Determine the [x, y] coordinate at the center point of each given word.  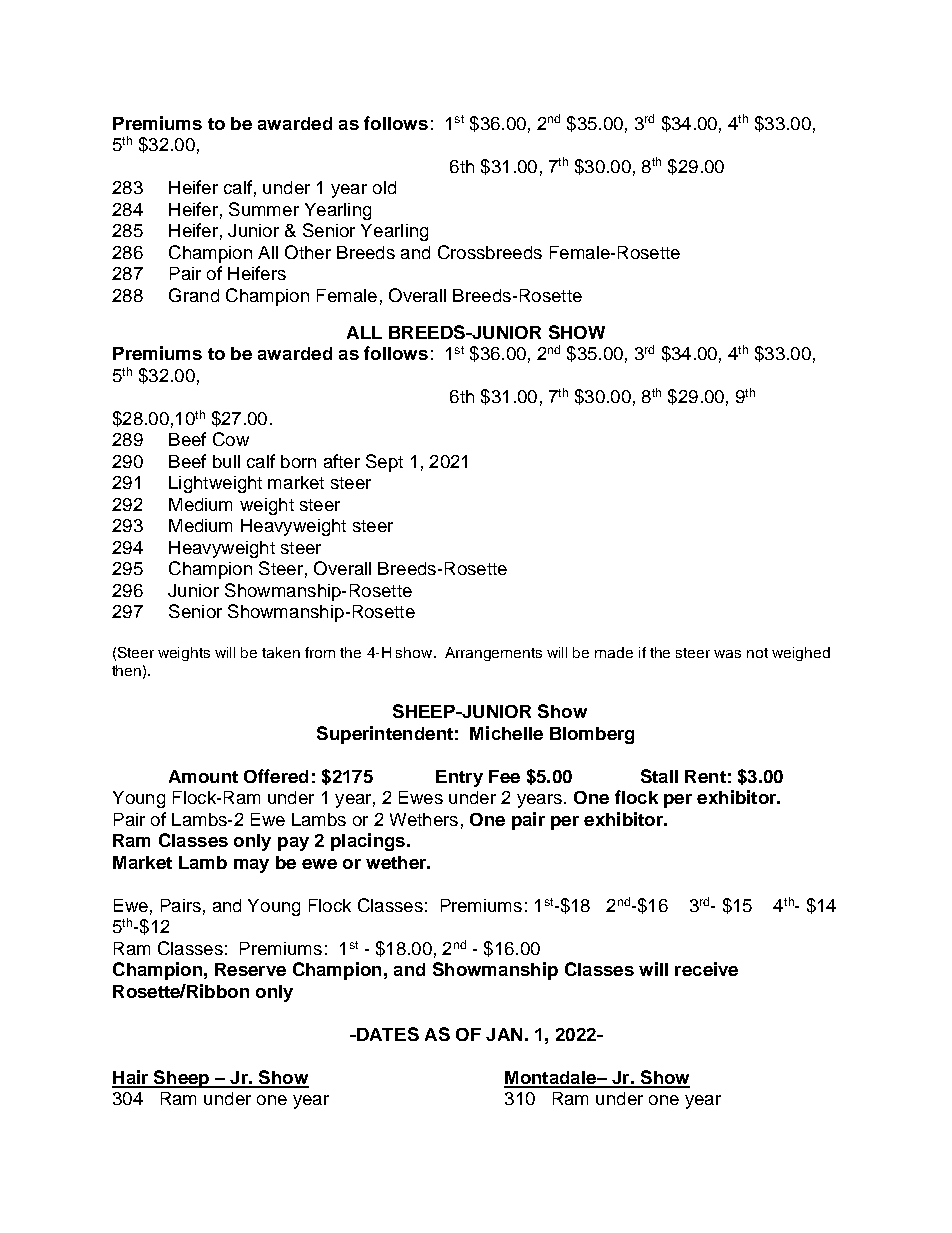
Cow [231, 439]
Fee [504, 776]
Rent [705, 776]
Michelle [506, 733]
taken [281, 652]
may [251, 866]
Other [308, 252]
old [384, 187]
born [298, 461]
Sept [384, 463]
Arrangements [493, 654]
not [757, 653]
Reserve [250, 969]
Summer [264, 209]
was [727, 654]
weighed [801, 654]
